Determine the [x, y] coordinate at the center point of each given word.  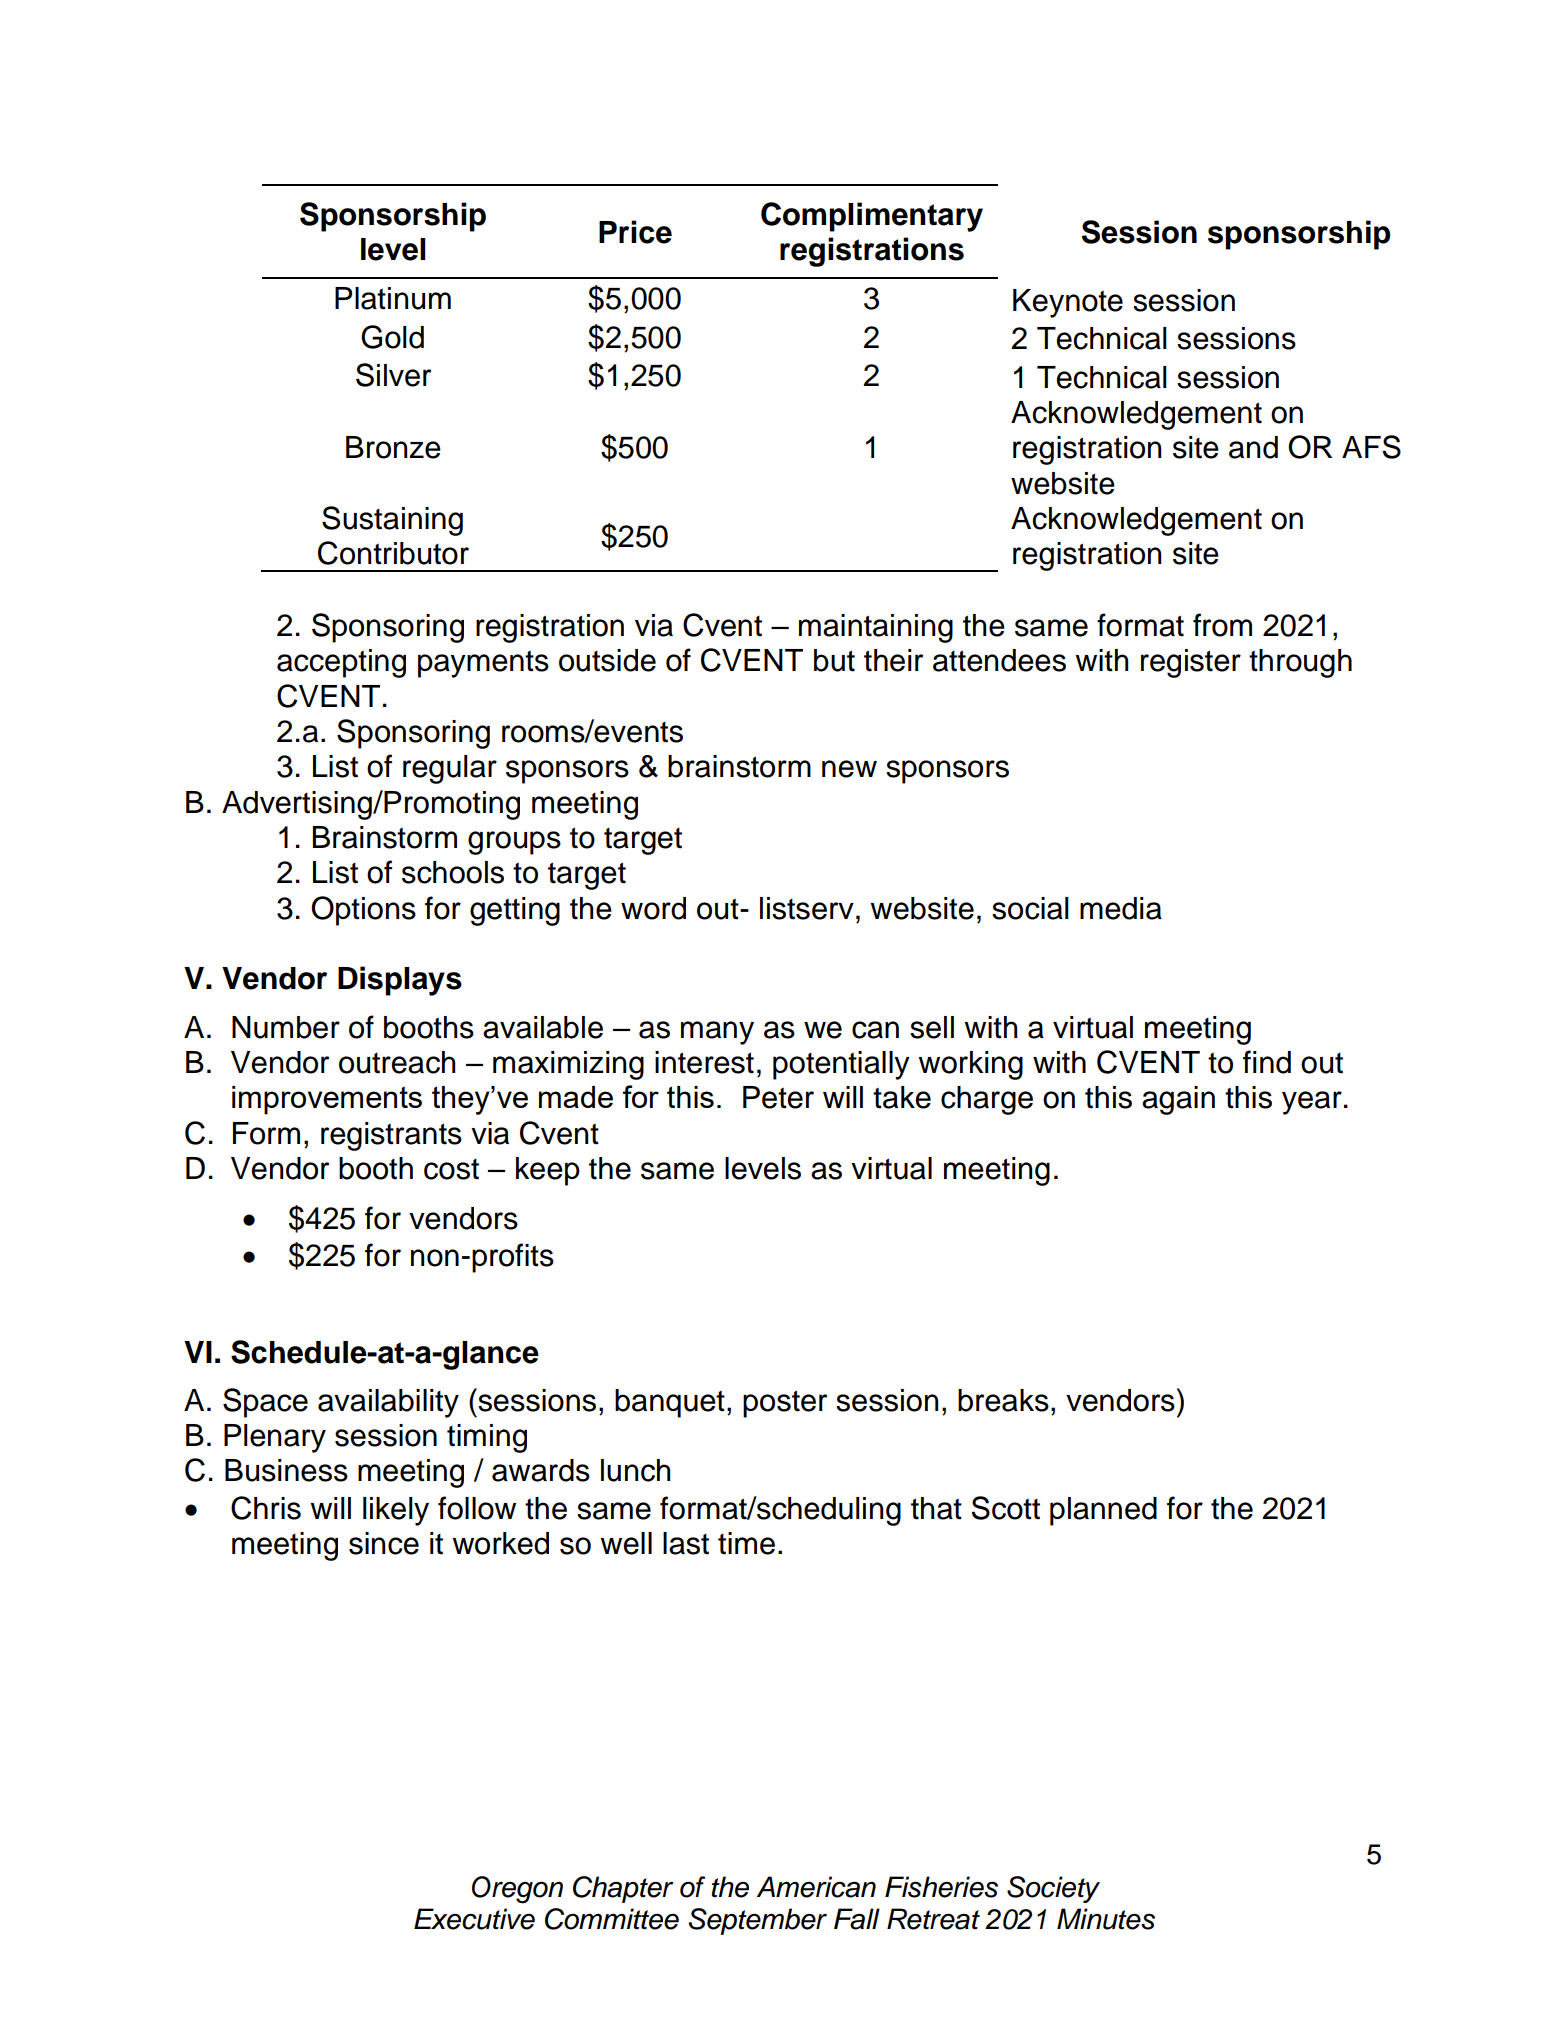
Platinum [393, 298]
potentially [841, 1065]
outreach [397, 1062]
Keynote [1068, 303]
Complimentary [872, 217]
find [1267, 1062]
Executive [474, 1919]
